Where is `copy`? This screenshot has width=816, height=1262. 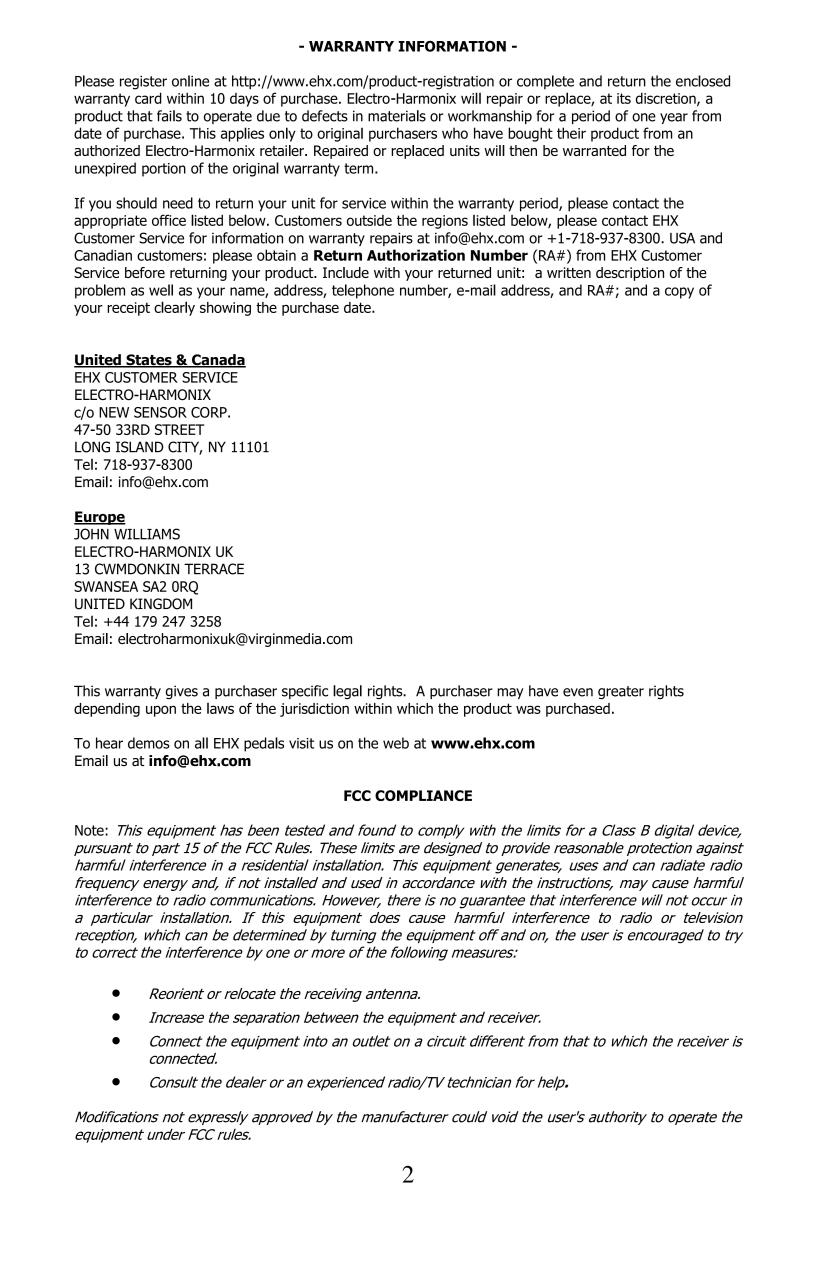 copy is located at coordinates (679, 293).
